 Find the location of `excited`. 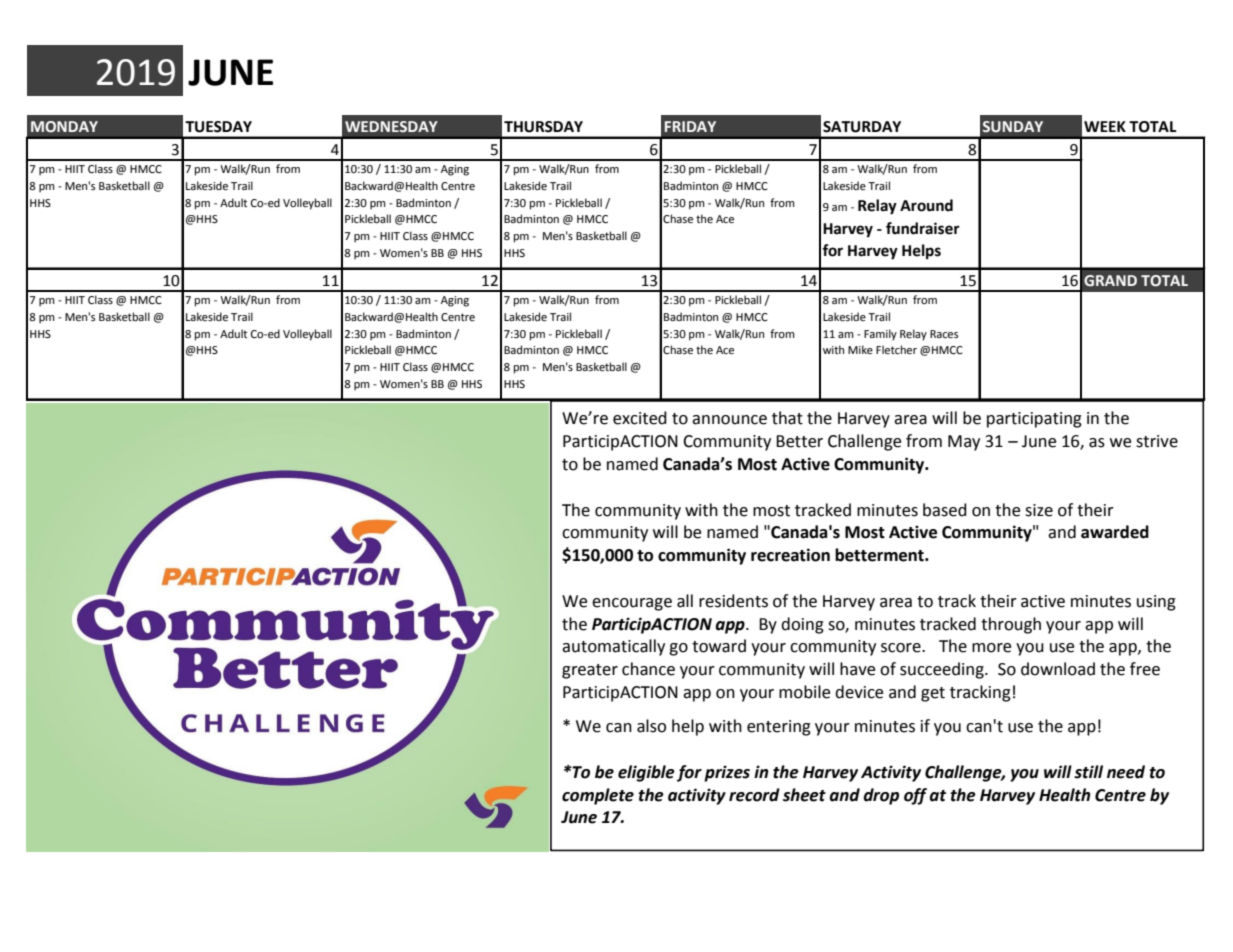

excited is located at coordinates (640, 418).
